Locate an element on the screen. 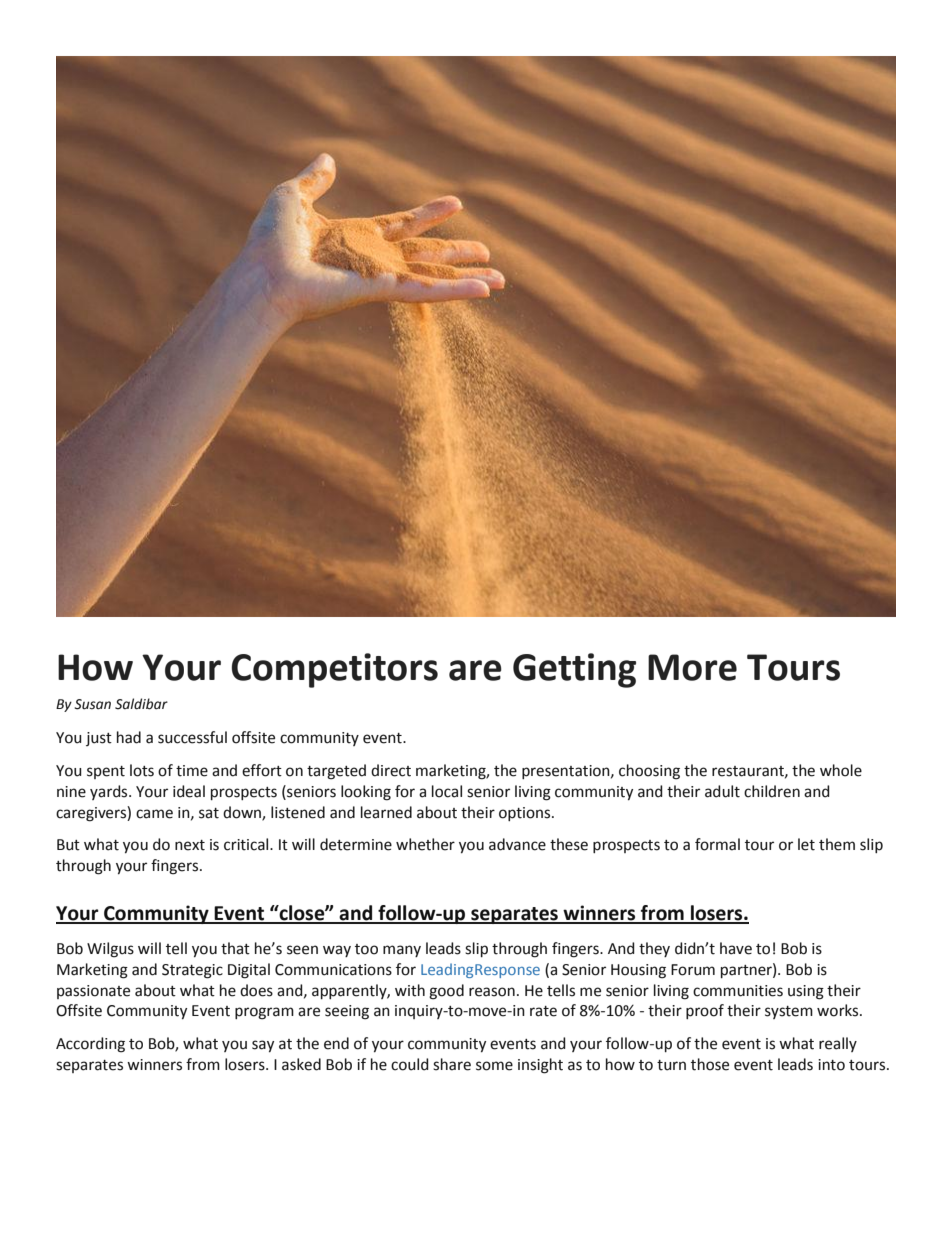 Image resolution: width=952 pixels, height=1233 pixels. children is located at coordinates (772, 791).
